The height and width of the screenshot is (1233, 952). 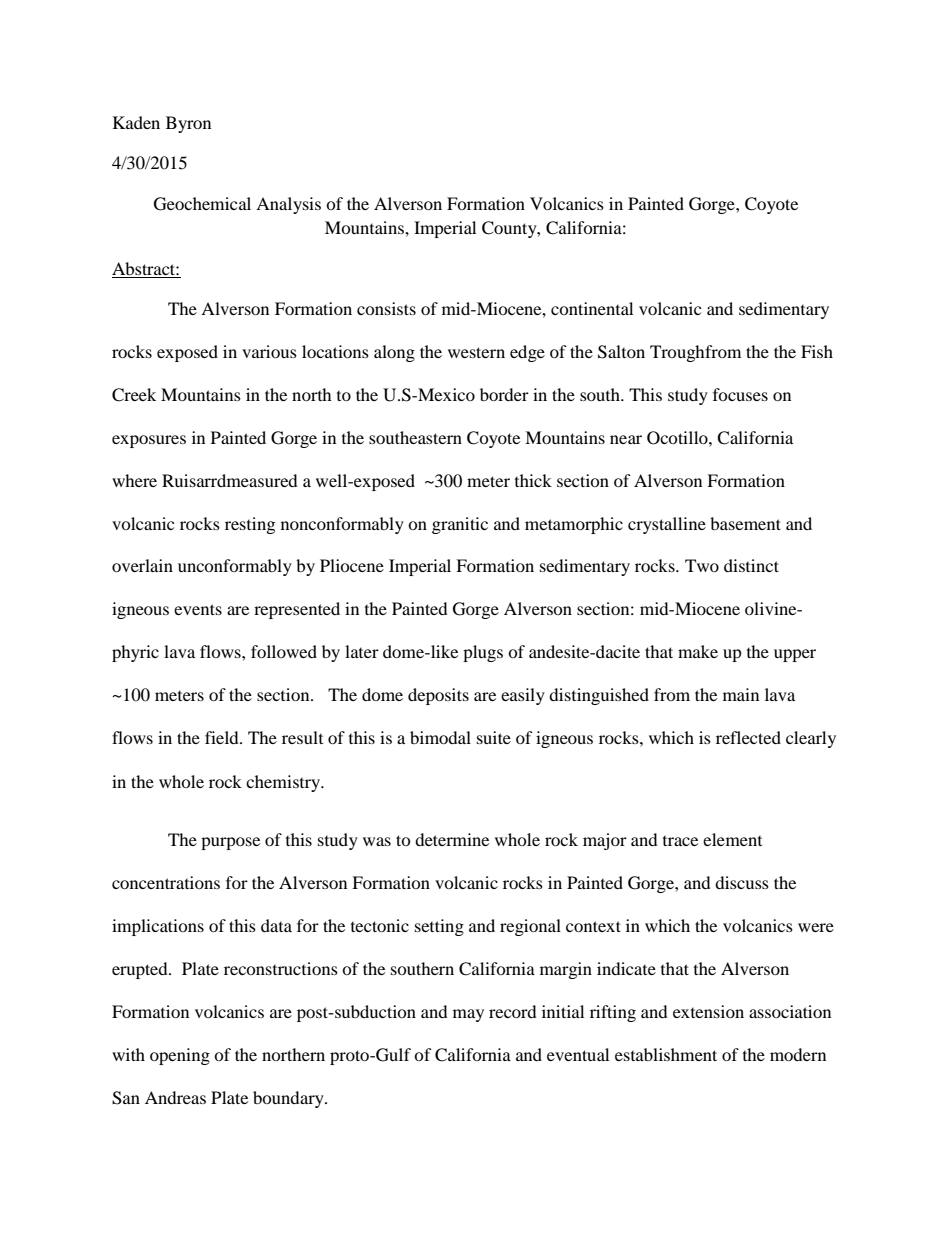 What do you see at coordinates (269, 351) in the screenshot?
I see `various` at bounding box center [269, 351].
